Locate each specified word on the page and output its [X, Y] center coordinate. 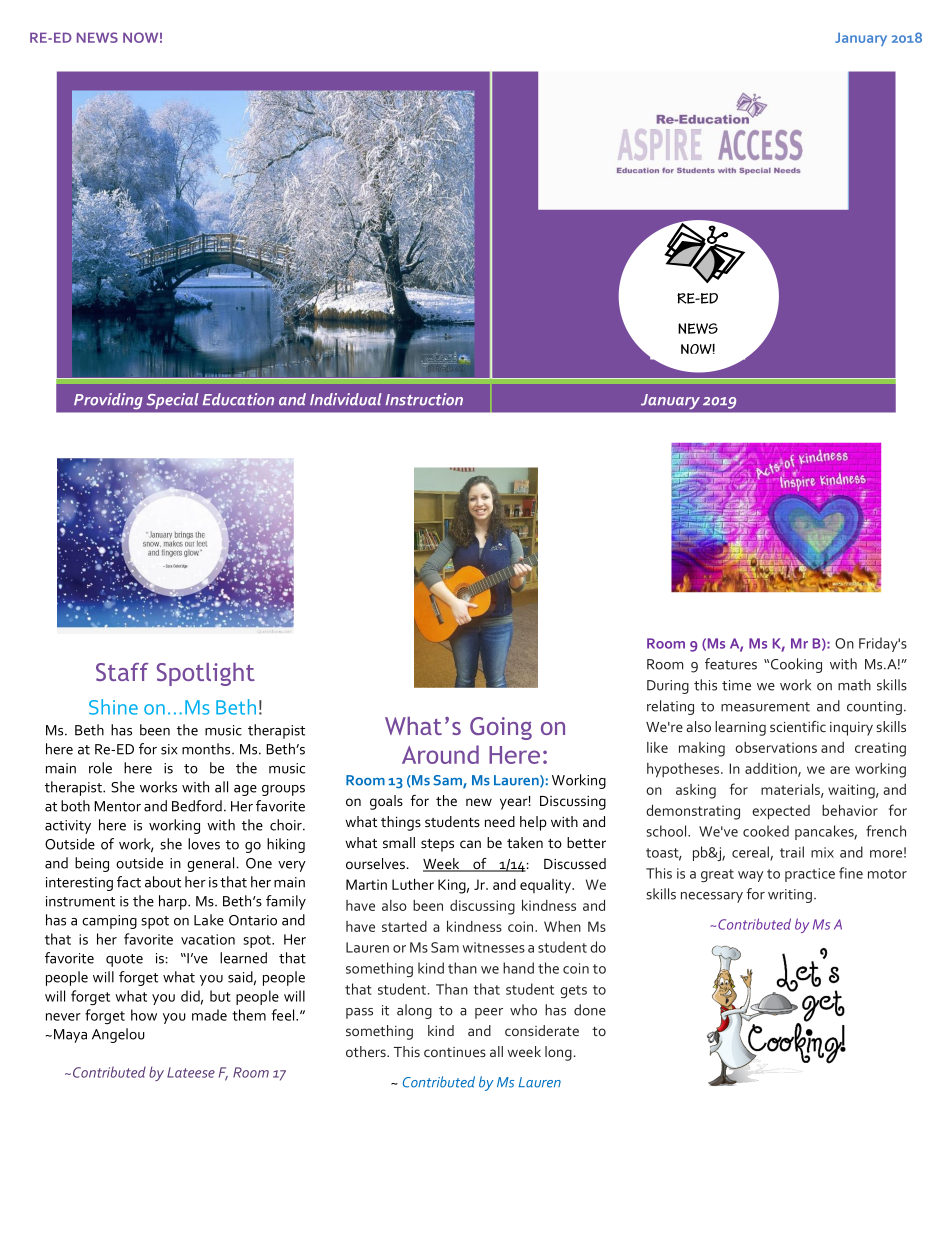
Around [440, 754]
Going [501, 728]
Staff [122, 672]
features [731, 664]
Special [172, 401]
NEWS [97, 37]
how [144, 1015]
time [736, 685]
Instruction [424, 399]
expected [781, 812]
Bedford [197, 806]
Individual [346, 399]
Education [238, 399]
